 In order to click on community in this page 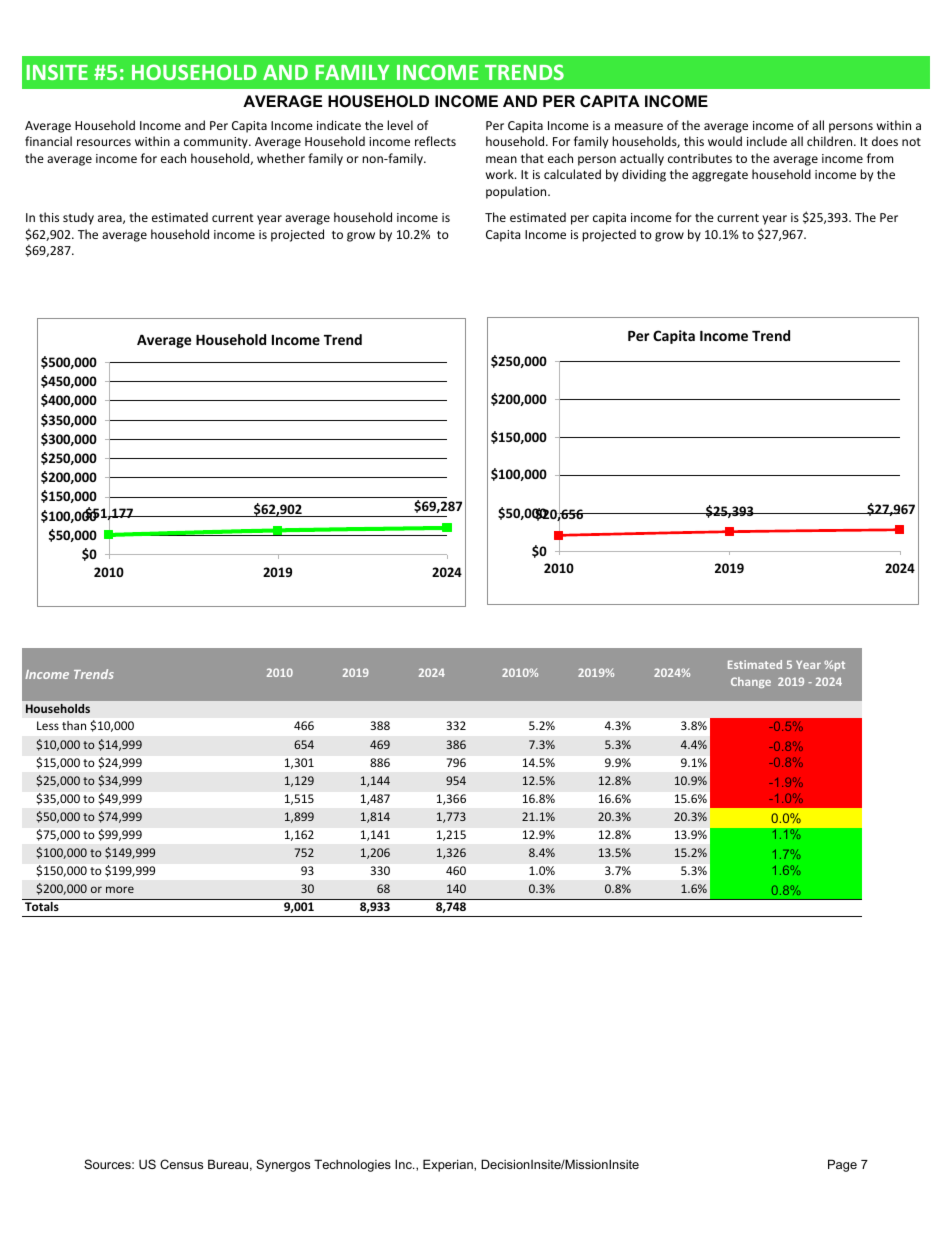, I will do `click(217, 143)`.
